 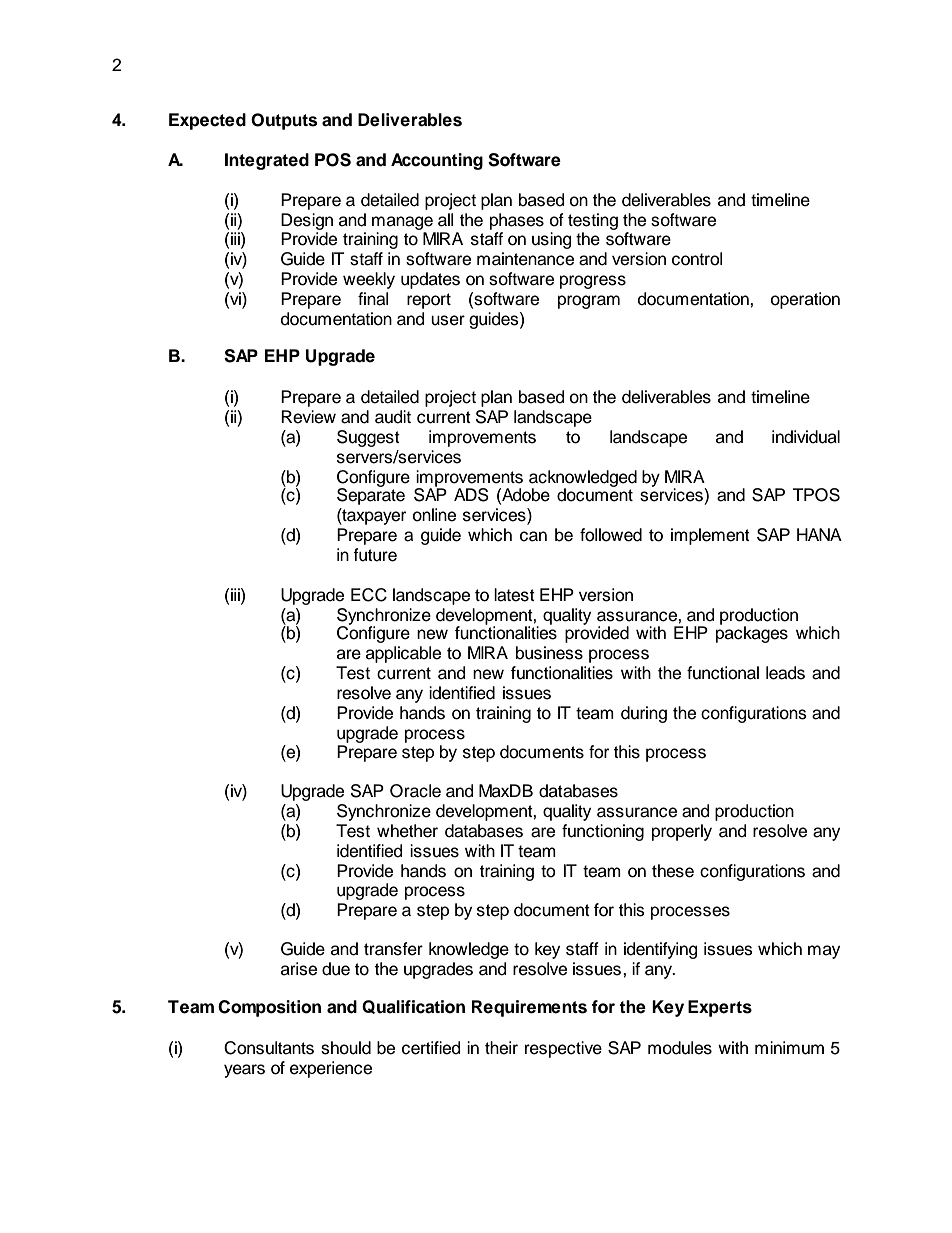 What do you see at coordinates (501, 1048) in the screenshot?
I see `their` at bounding box center [501, 1048].
